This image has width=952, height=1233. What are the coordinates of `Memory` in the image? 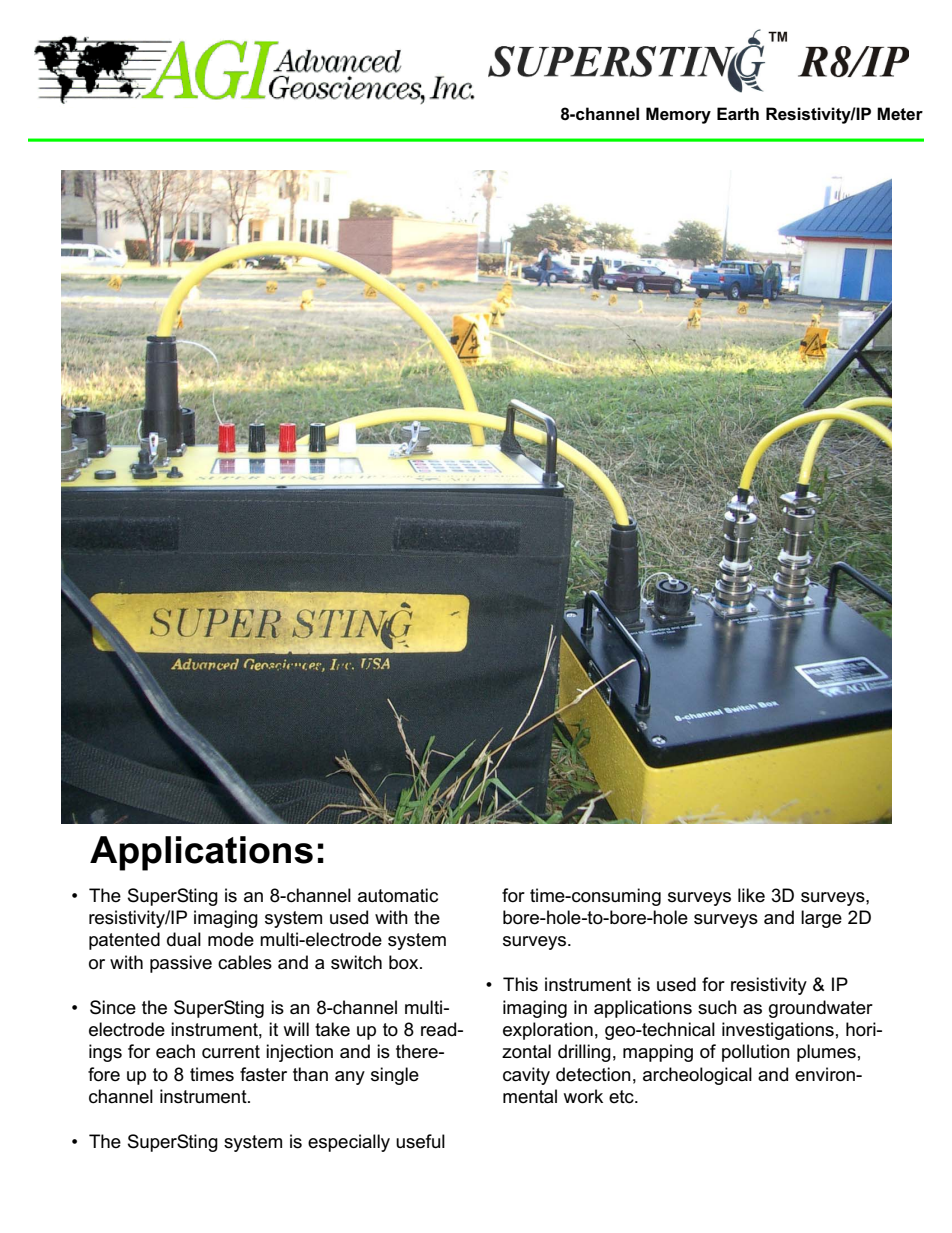 It's located at (678, 115).
